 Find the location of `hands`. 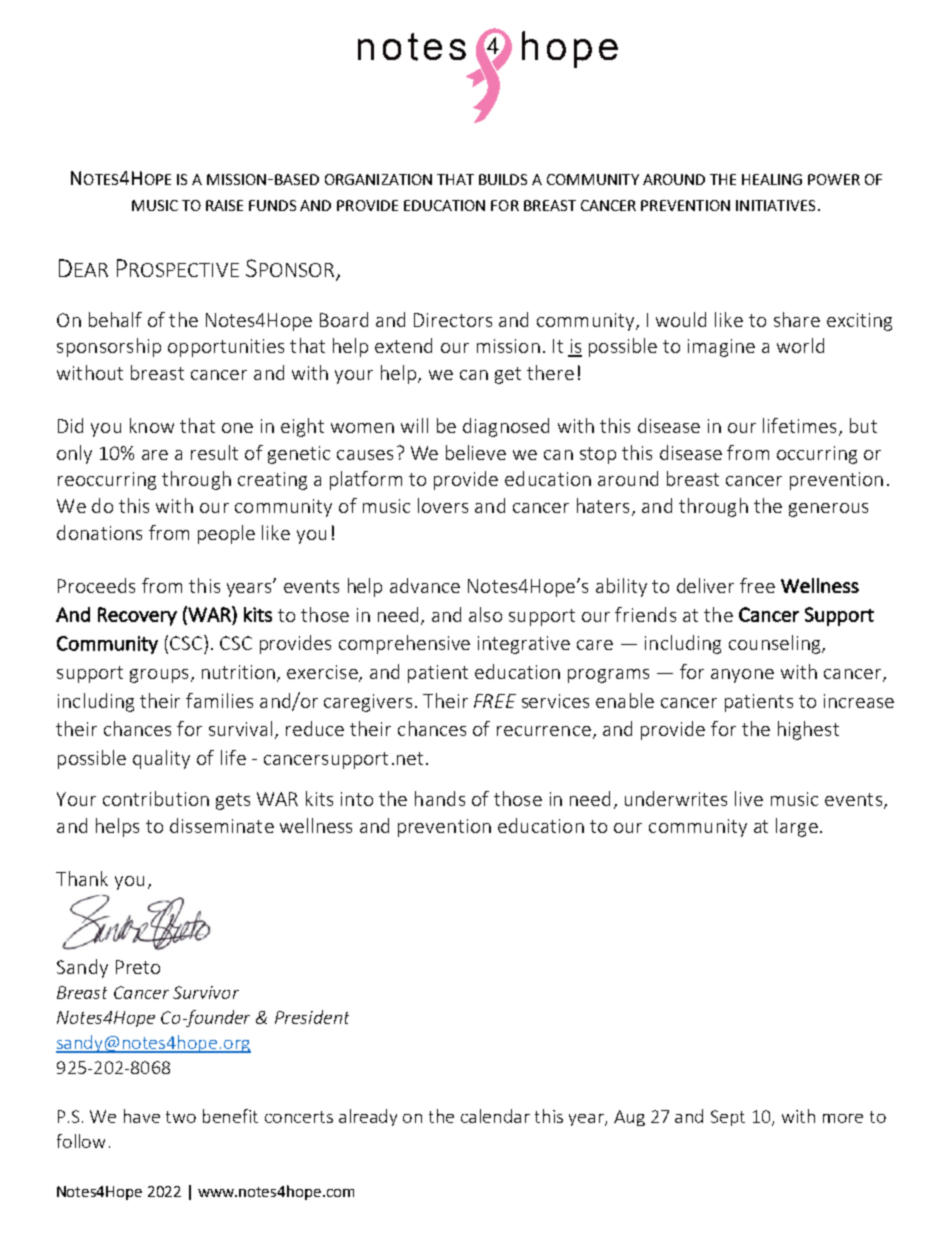

hands is located at coordinates (440, 798).
